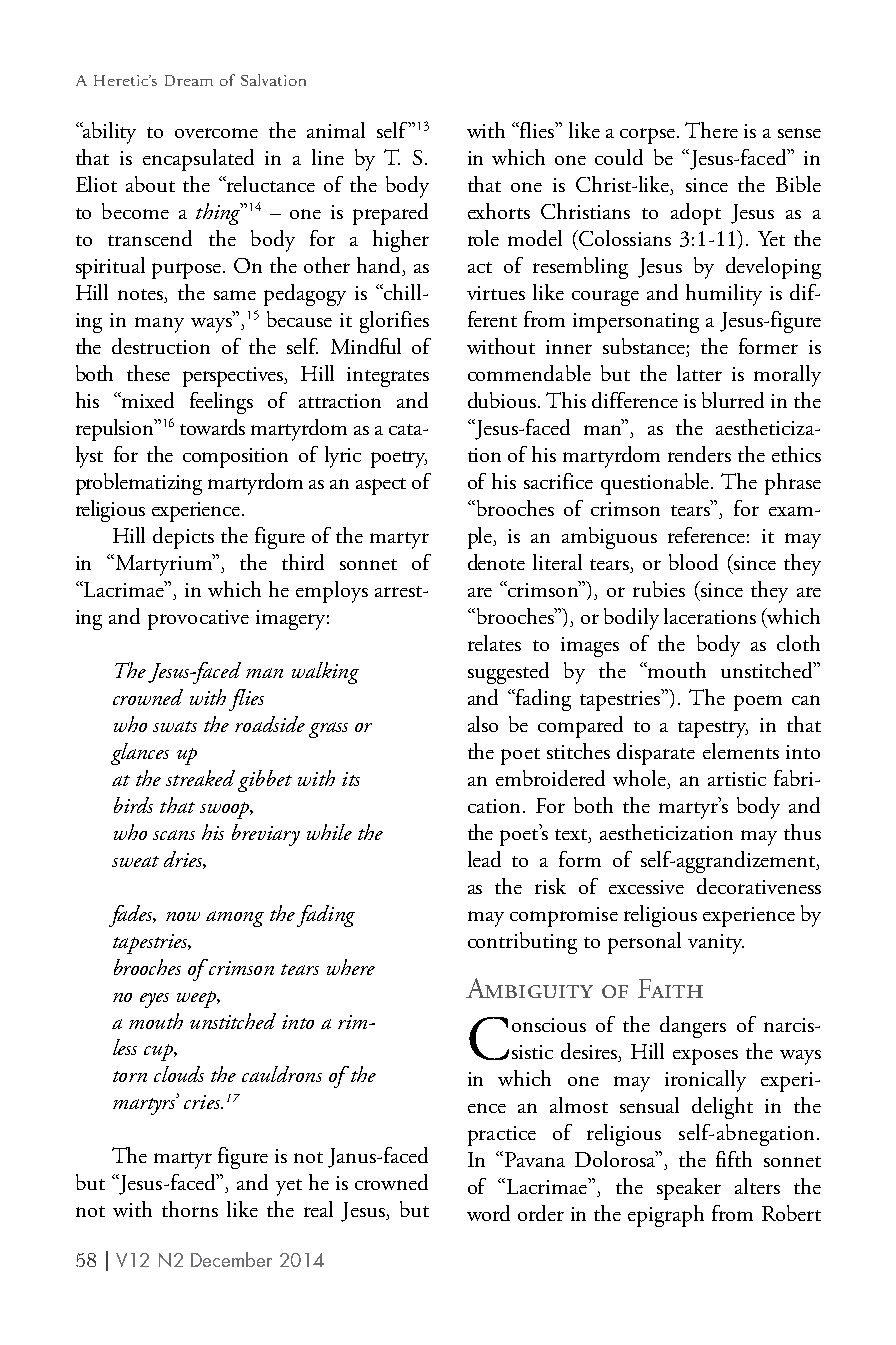 Image resolution: width=896 pixels, height=1345 pixels. I want to click on depicts, so click(183, 538).
